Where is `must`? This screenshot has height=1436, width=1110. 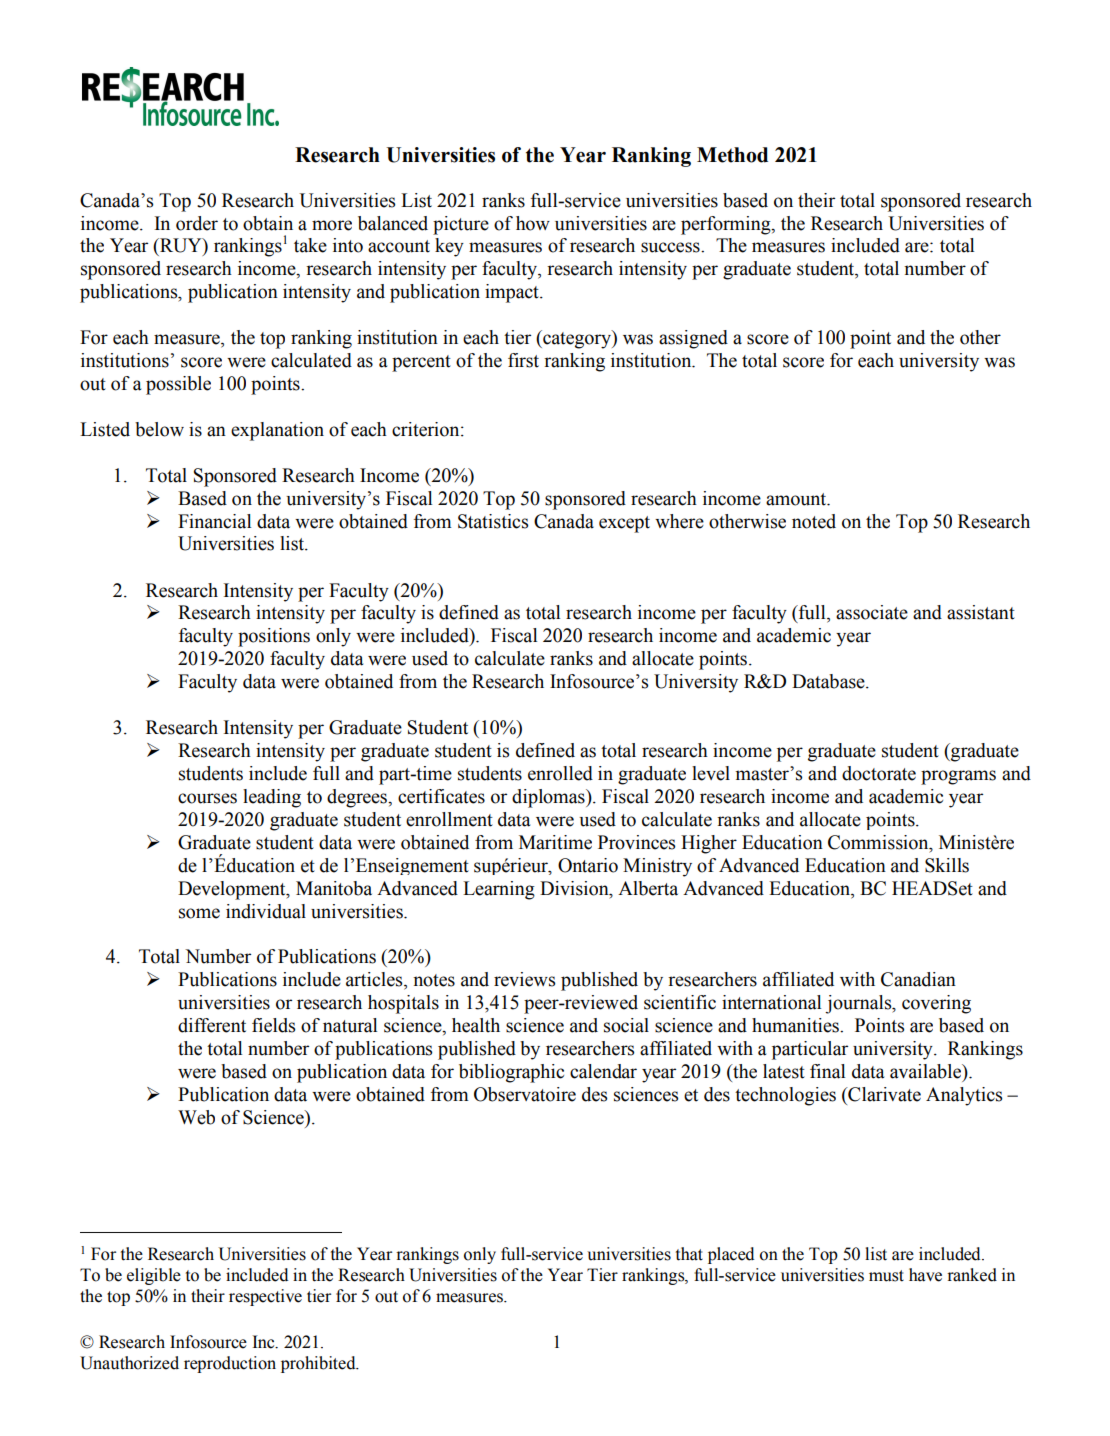 must is located at coordinates (886, 1276).
